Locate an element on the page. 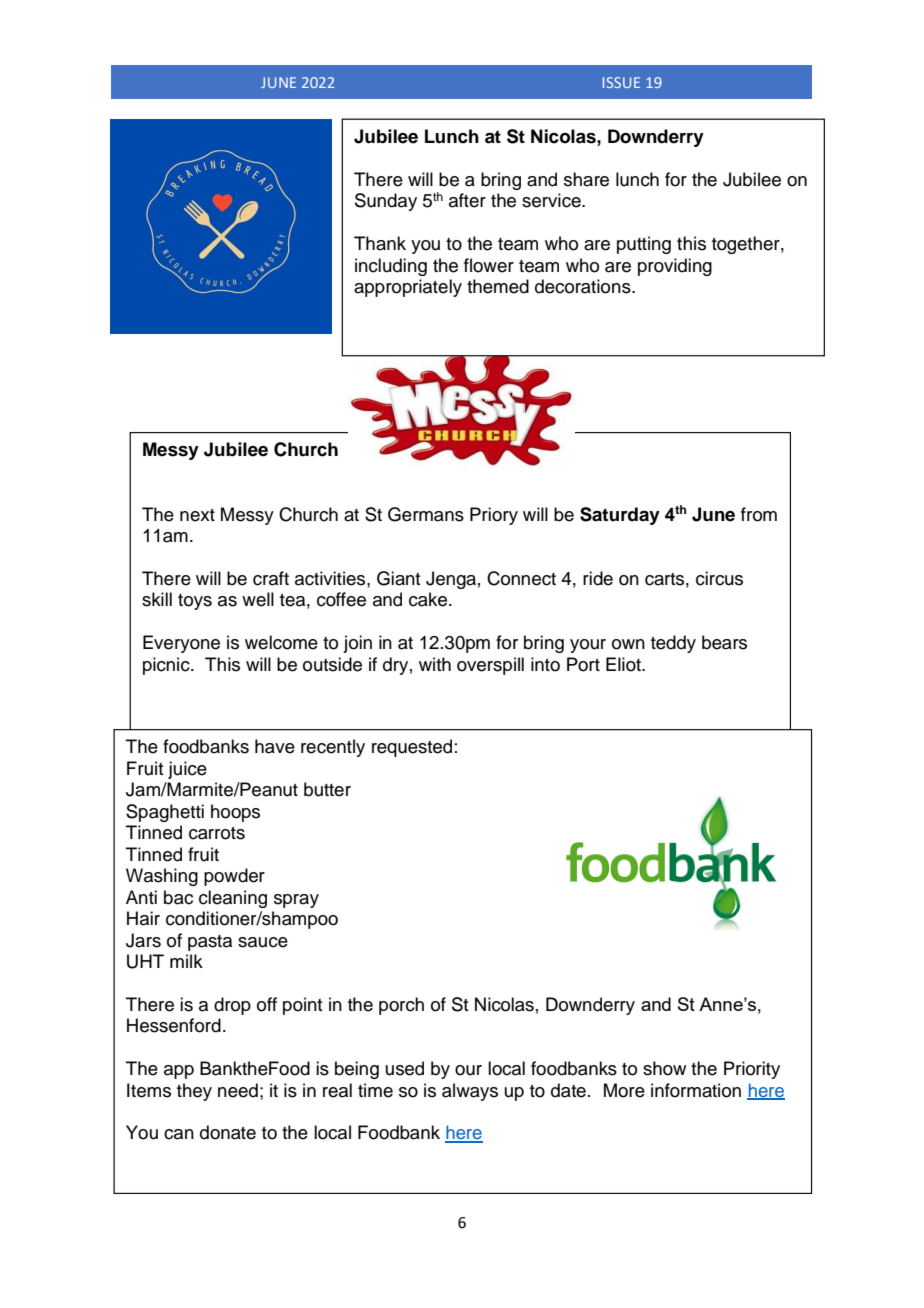 This image has width=924, height=1308. Germans is located at coordinates (426, 514).
